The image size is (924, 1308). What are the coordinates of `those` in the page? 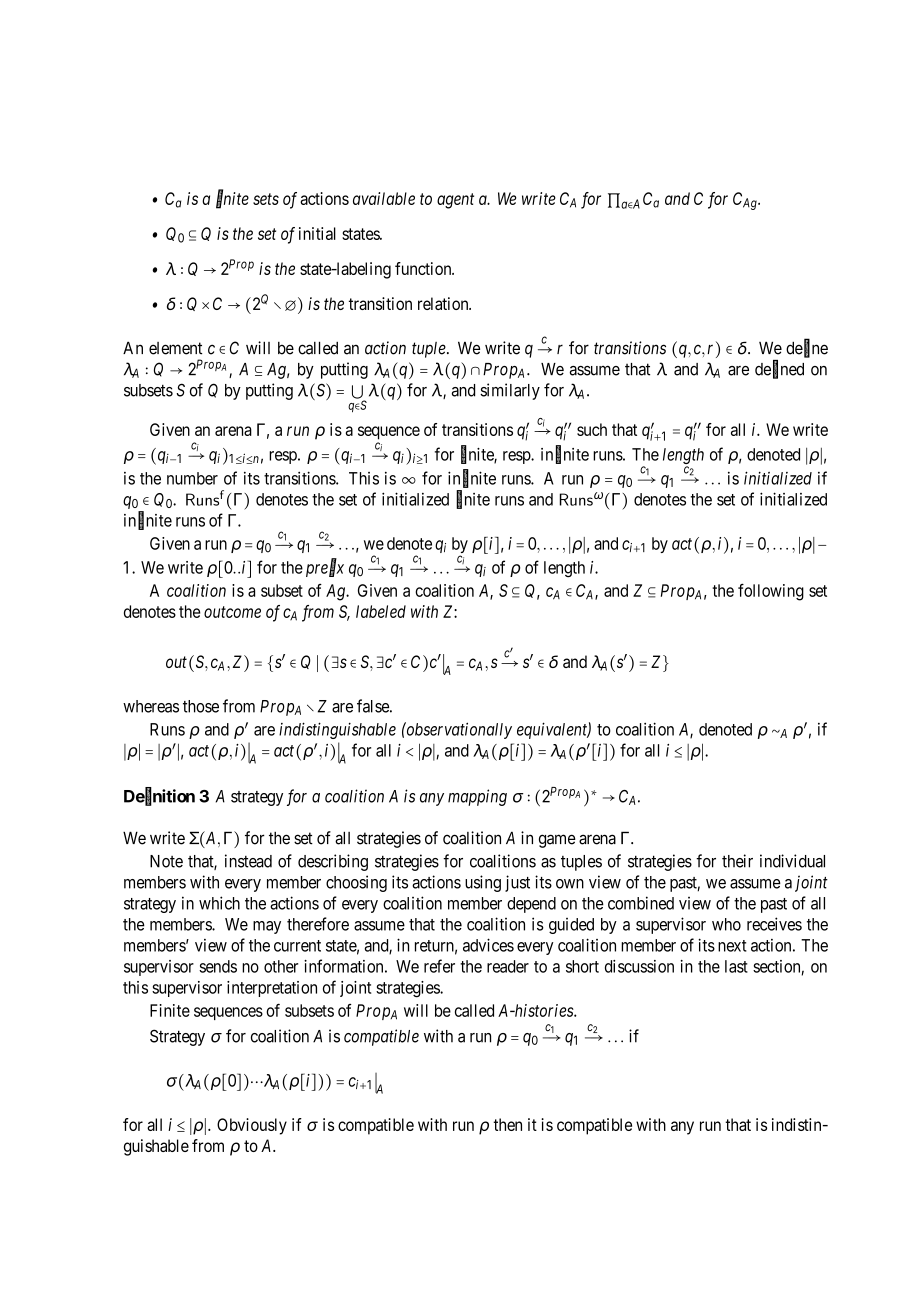 It's located at (201, 706).
